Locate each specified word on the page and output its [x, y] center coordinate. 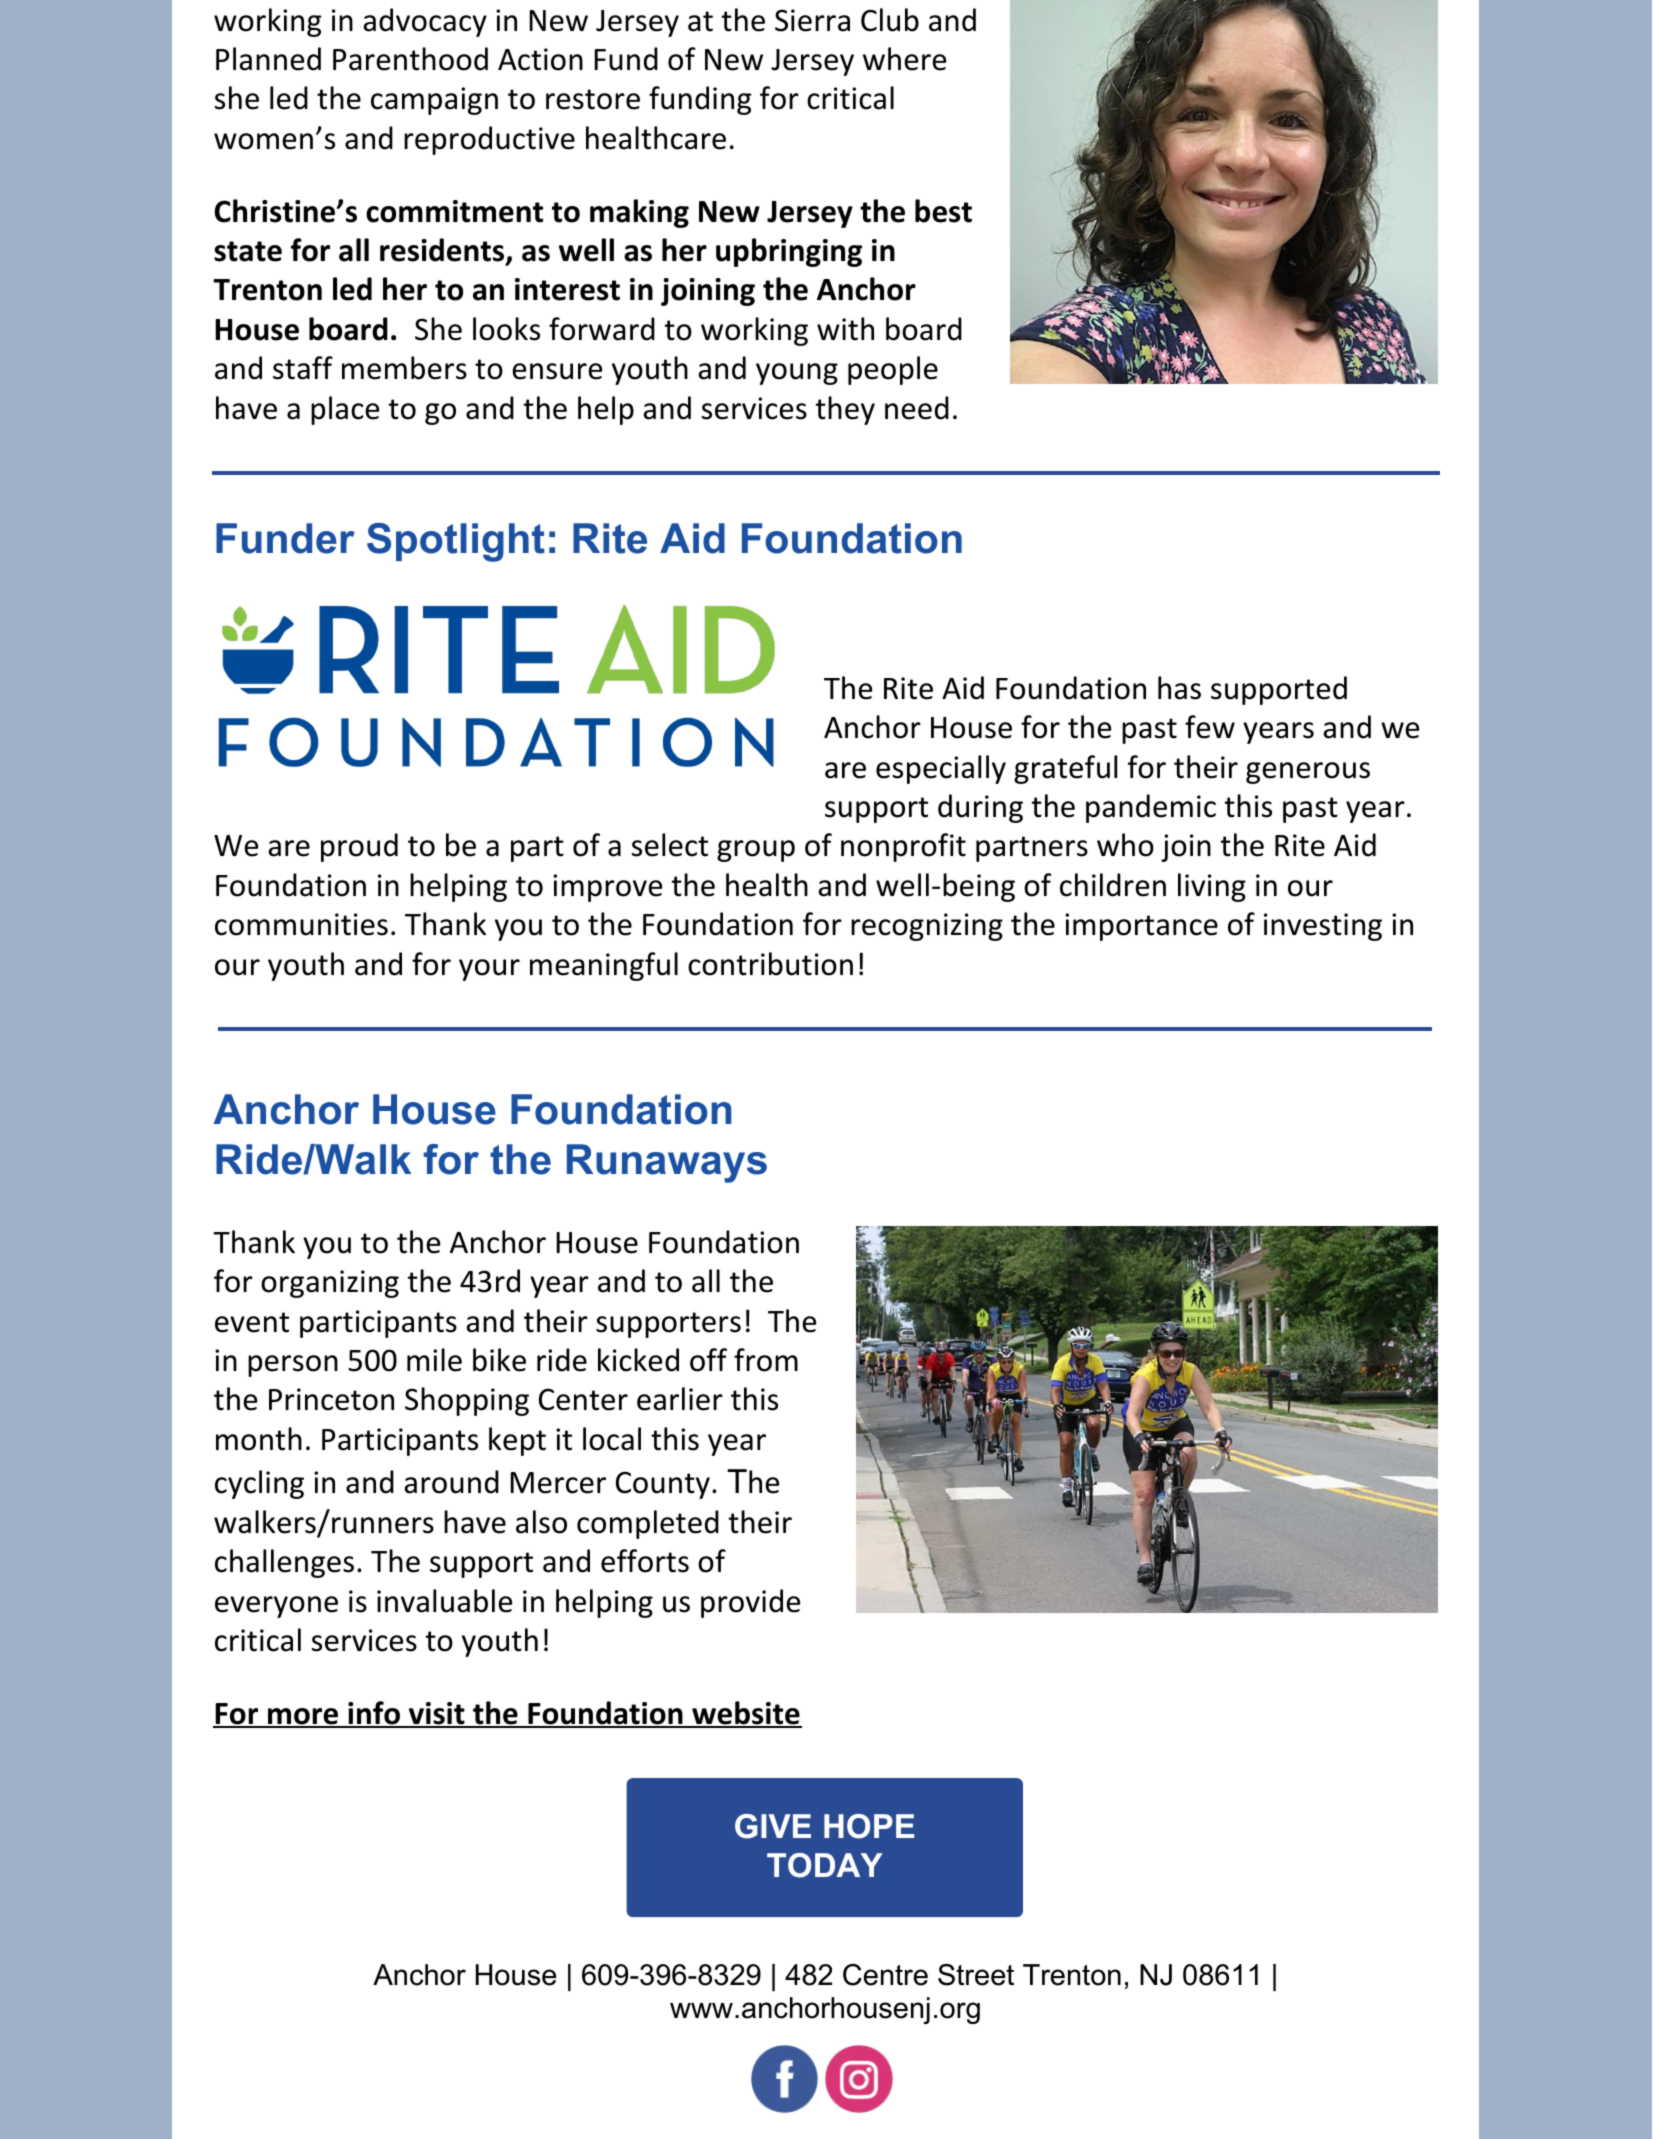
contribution [770, 964]
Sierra [812, 20]
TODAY [825, 1865]
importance [1141, 927]
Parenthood [410, 59]
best [943, 211]
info [374, 1714]
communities [301, 924]
